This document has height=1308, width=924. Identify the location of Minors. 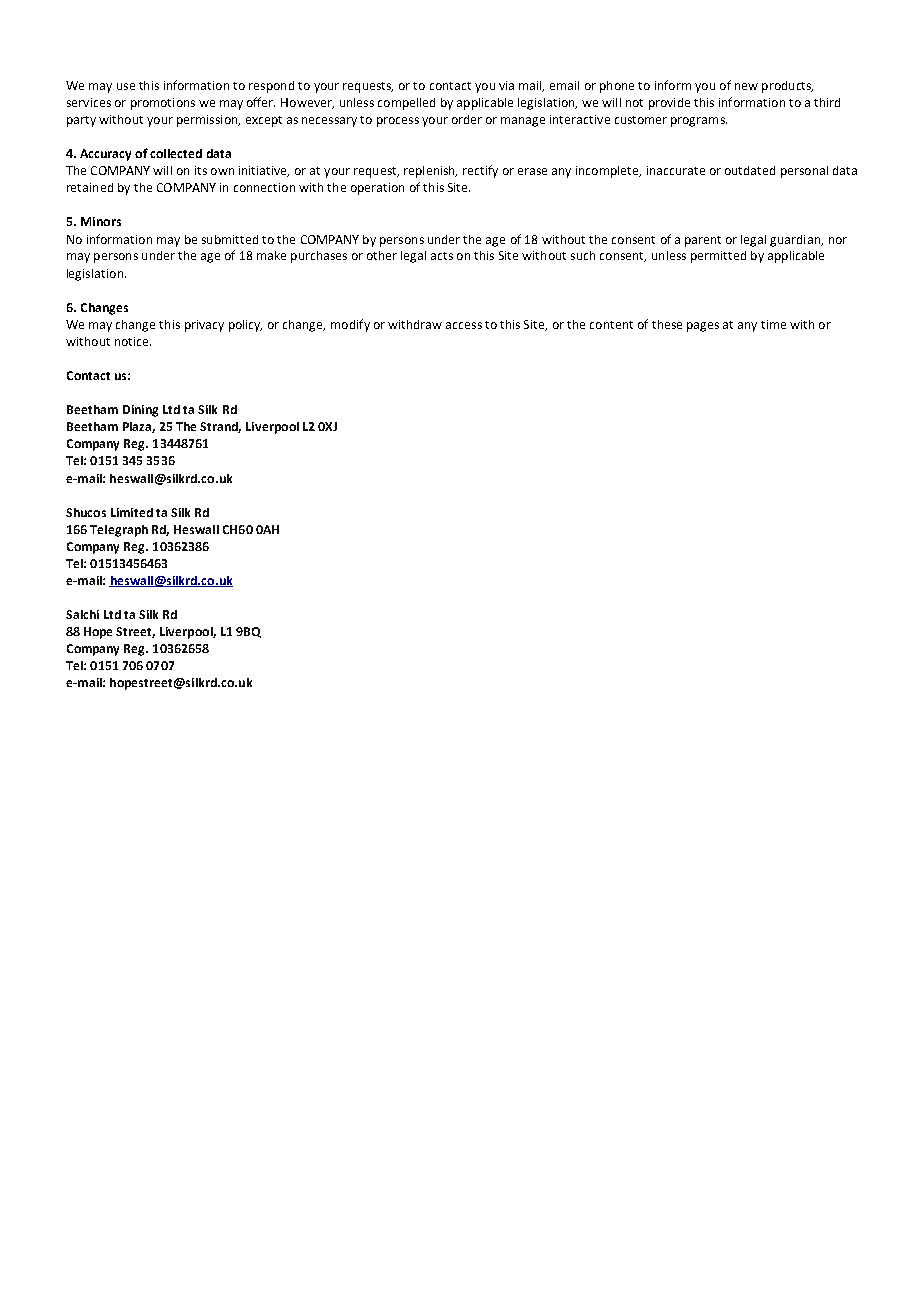
(101, 221).
